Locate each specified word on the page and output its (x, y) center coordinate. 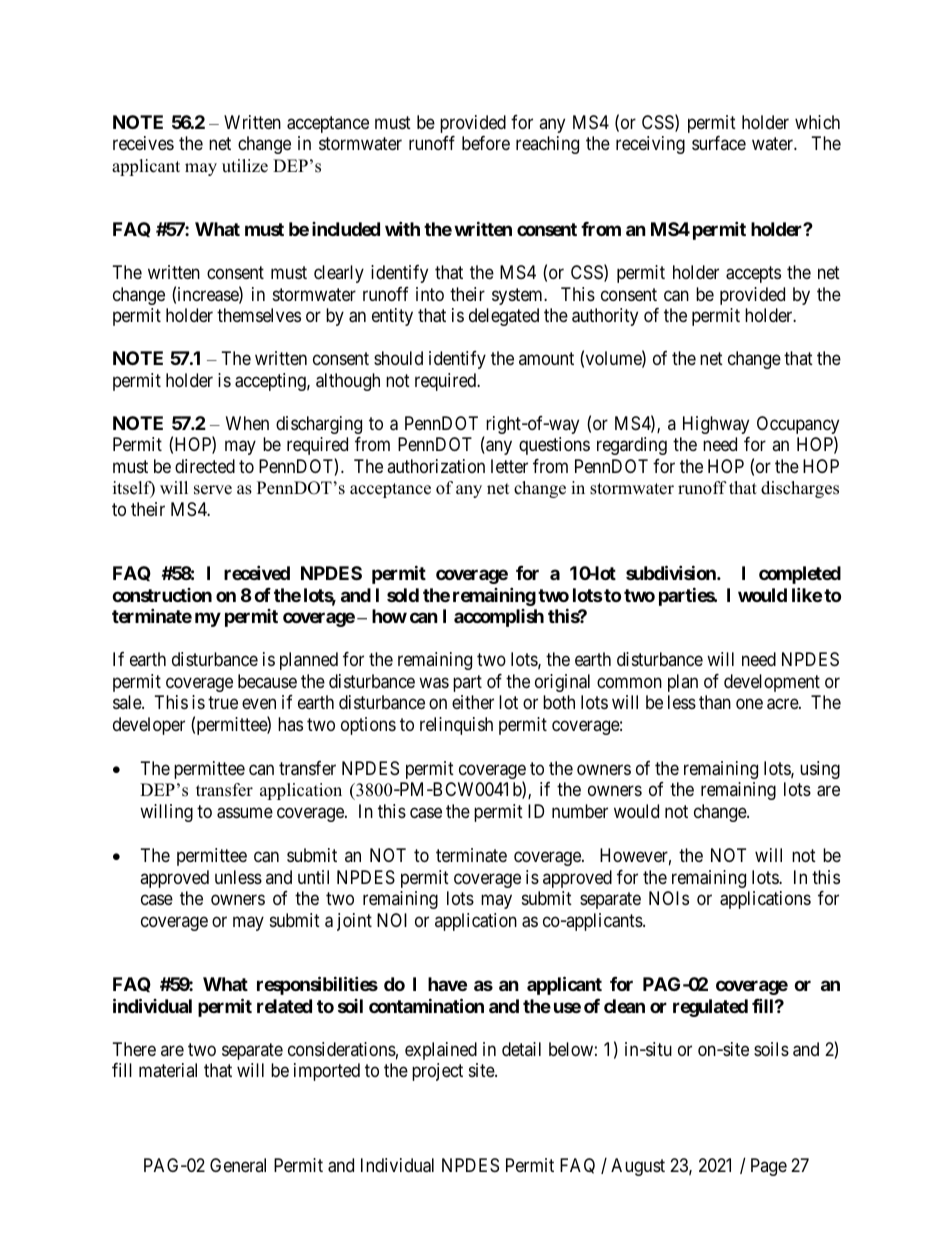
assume (245, 813)
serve (213, 490)
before (486, 143)
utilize (245, 166)
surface (719, 143)
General (238, 1165)
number (580, 811)
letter (509, 466)
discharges (800, 489)
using (820, 770)
